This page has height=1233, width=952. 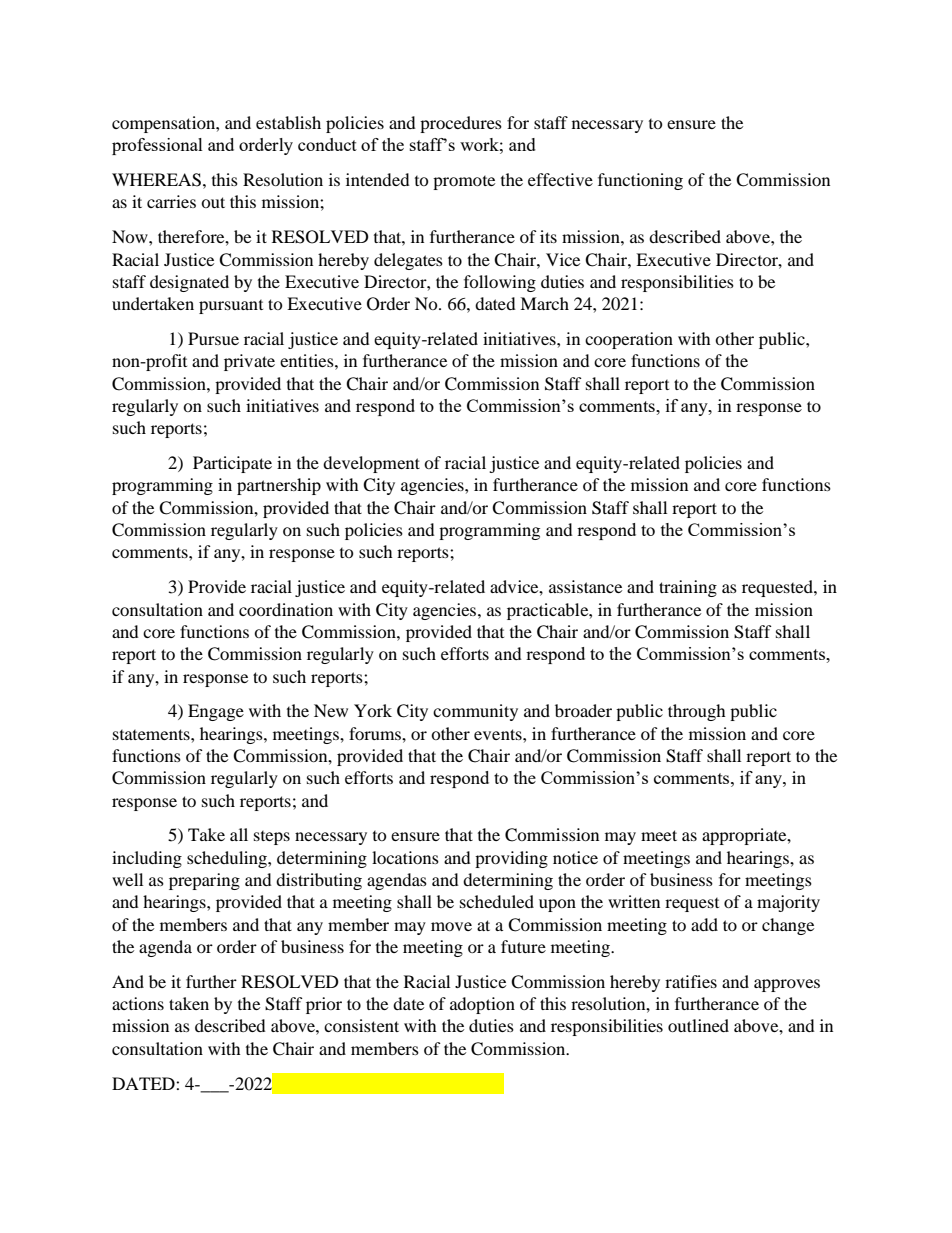 I want to click on Pursue, so click(x=213, y=338).
